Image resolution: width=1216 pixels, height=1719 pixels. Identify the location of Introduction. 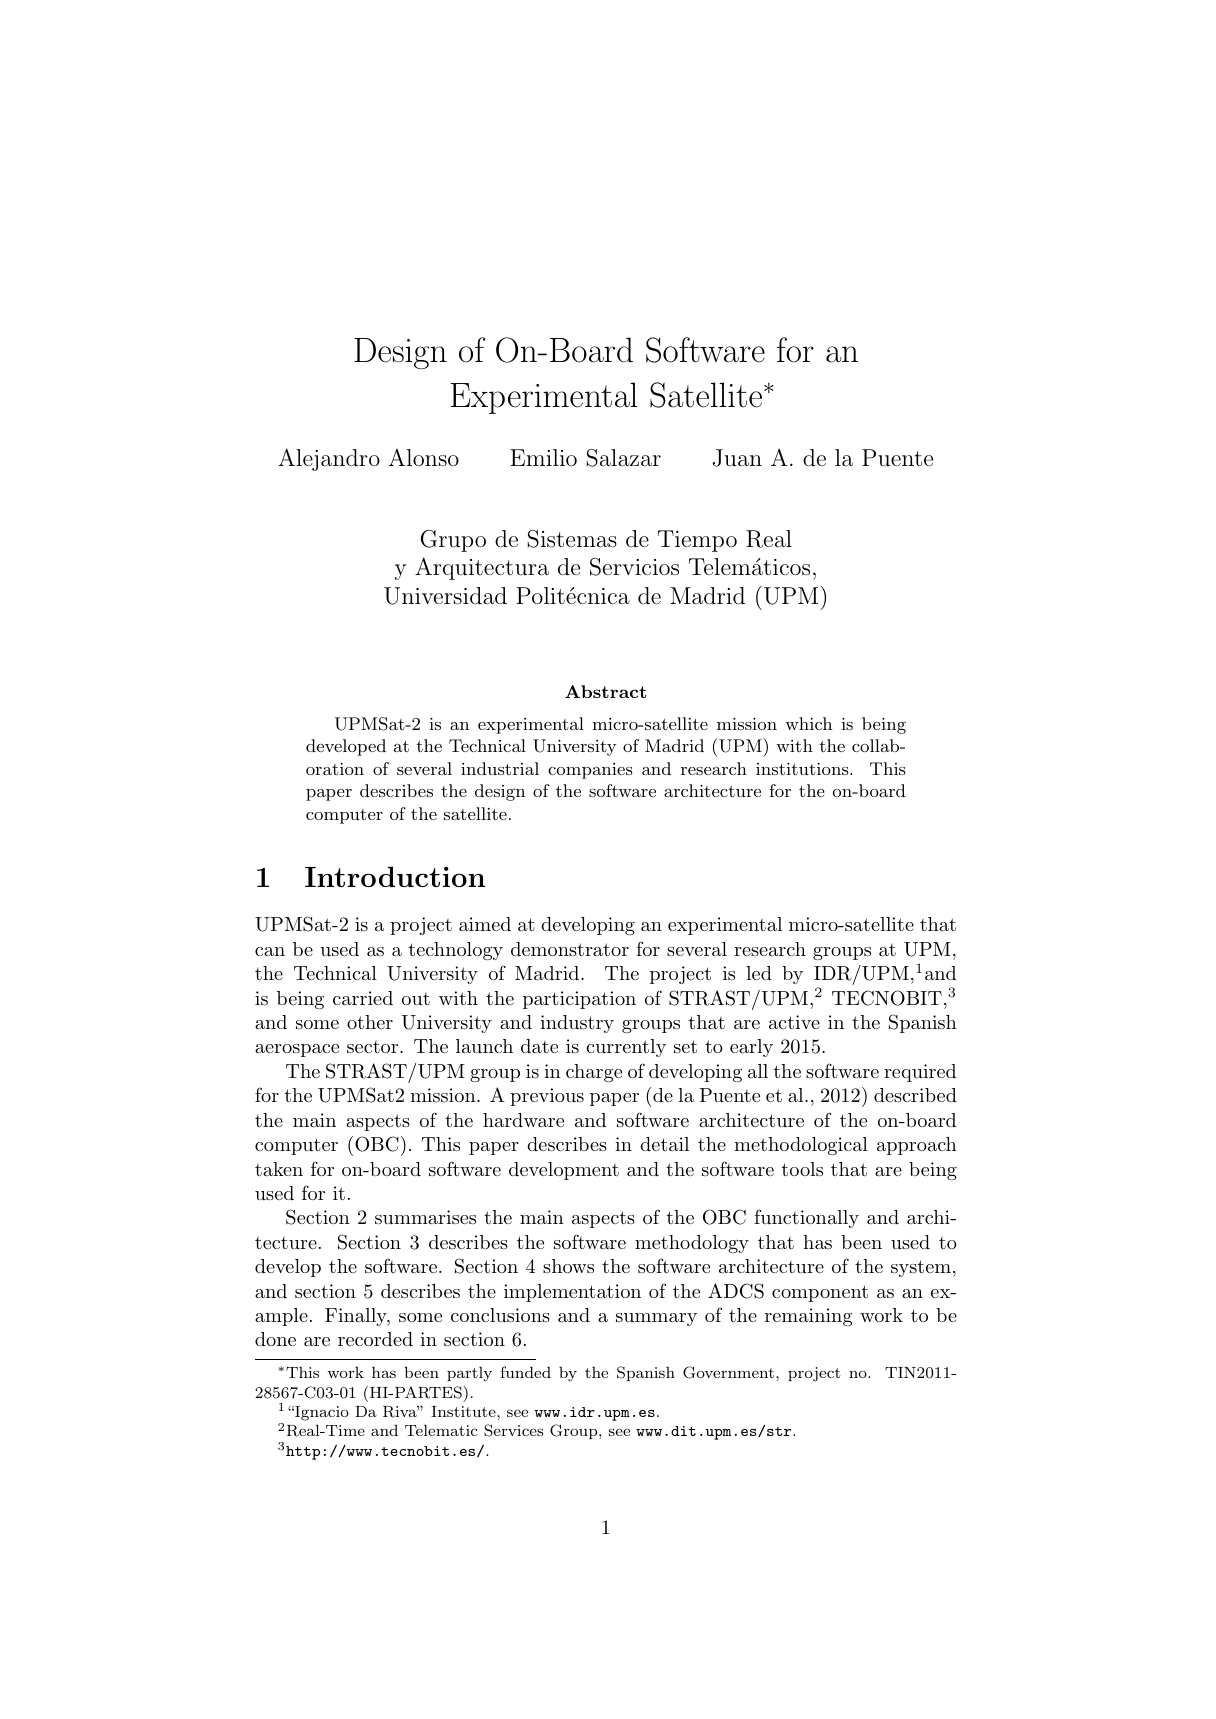
(395, 876).
